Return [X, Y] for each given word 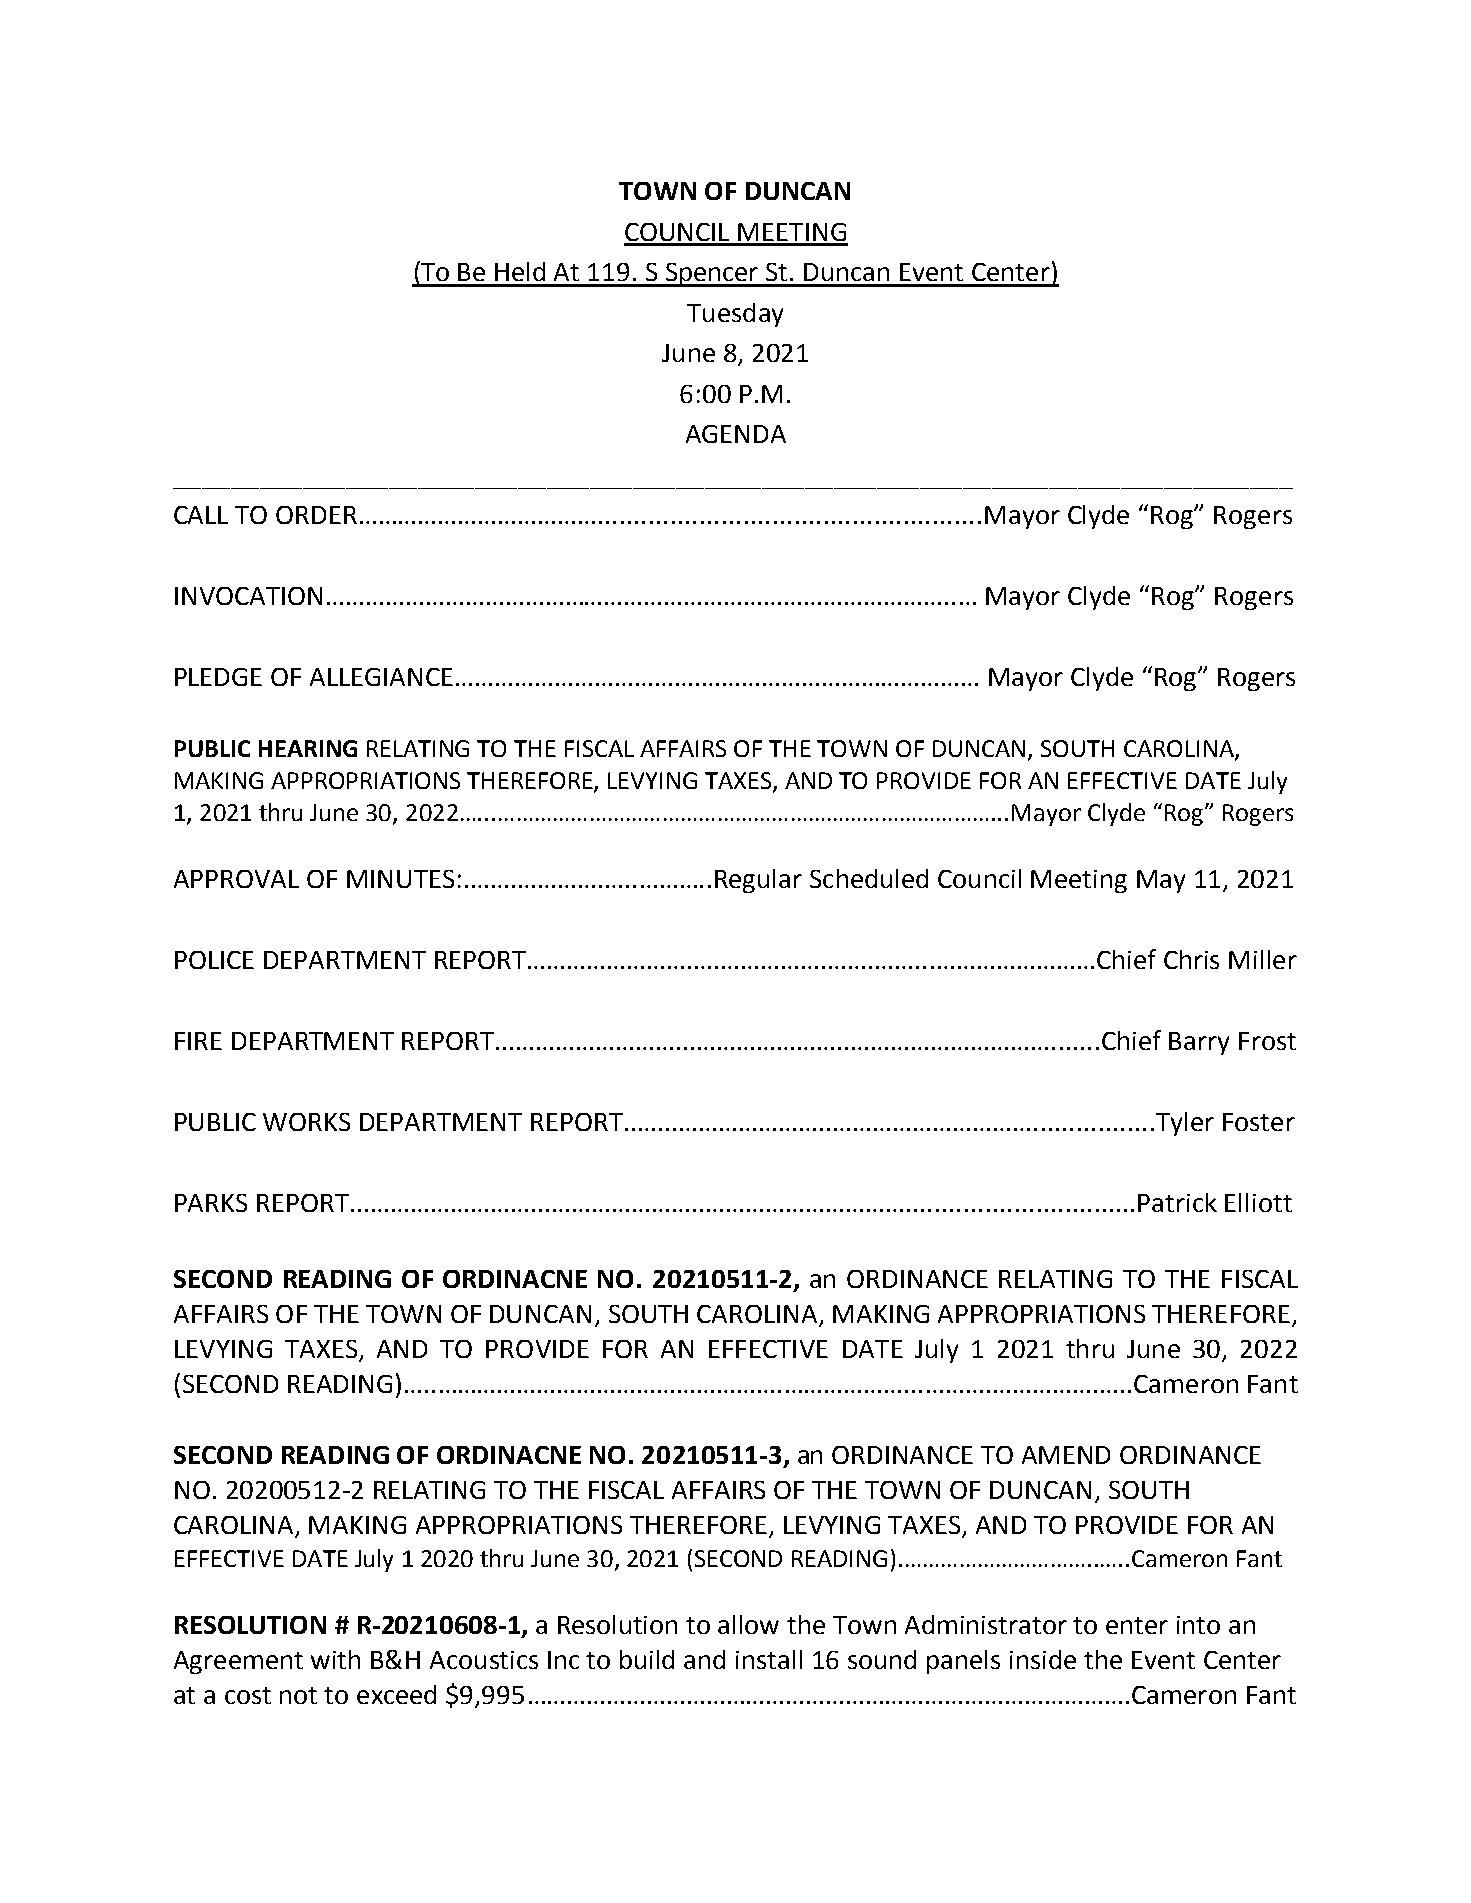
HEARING [308, 748]
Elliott [1258, 1202]
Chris [1191, 959]
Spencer [712, 275]
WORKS [306, 1122]
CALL [201, 515]
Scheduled [869, 878]
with [335, 1659]
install [769, 1659]
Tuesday [735, 315]
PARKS [211, 1203]
